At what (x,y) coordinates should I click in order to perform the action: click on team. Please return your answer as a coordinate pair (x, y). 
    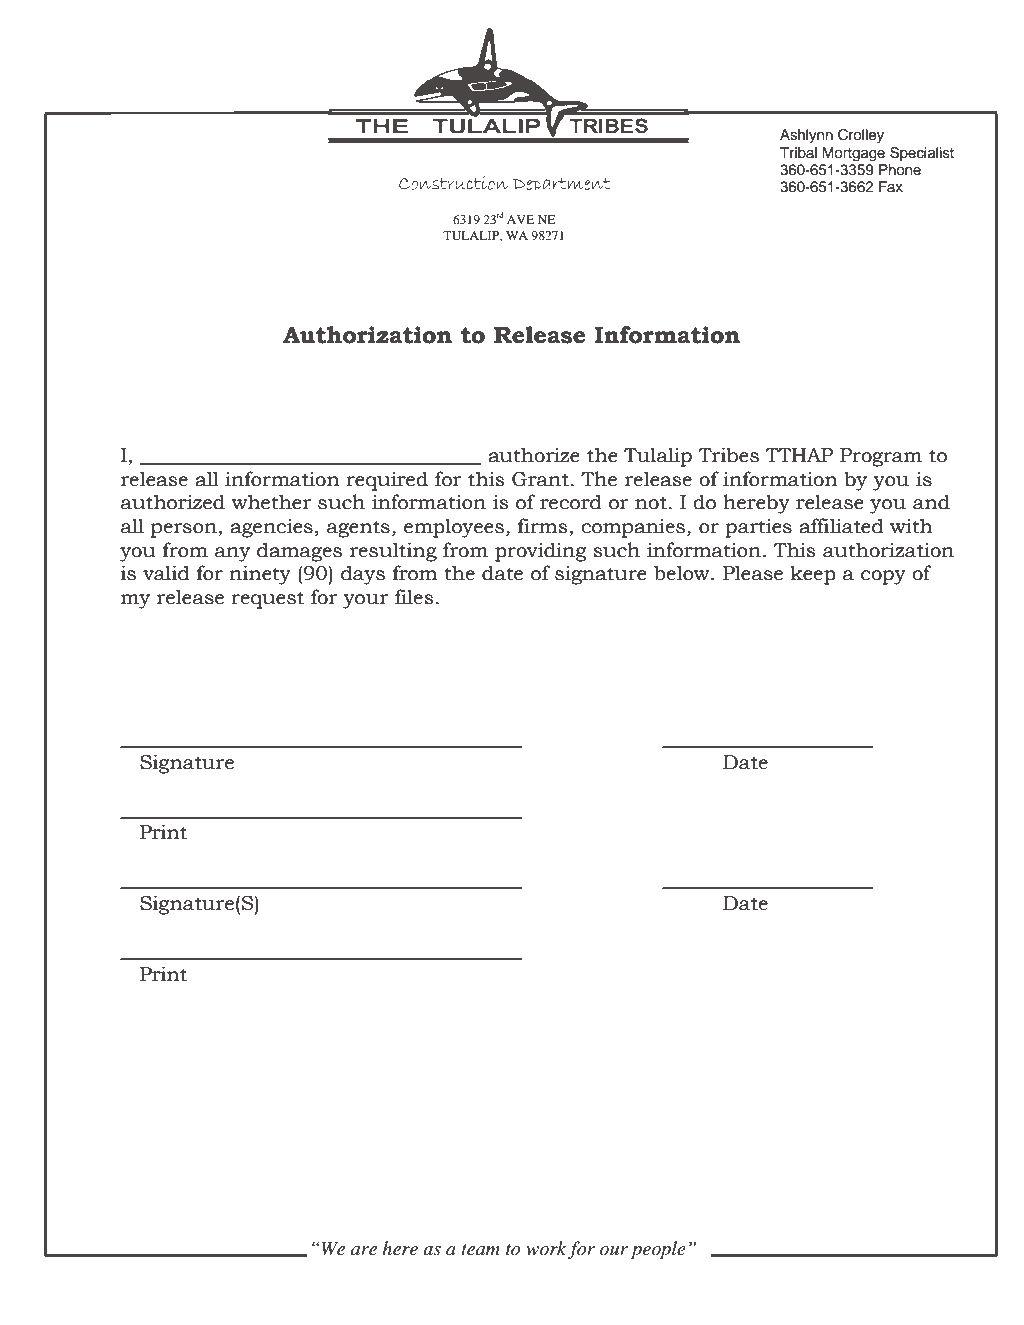
    Looking at the image, I should click on (480, 1249).
